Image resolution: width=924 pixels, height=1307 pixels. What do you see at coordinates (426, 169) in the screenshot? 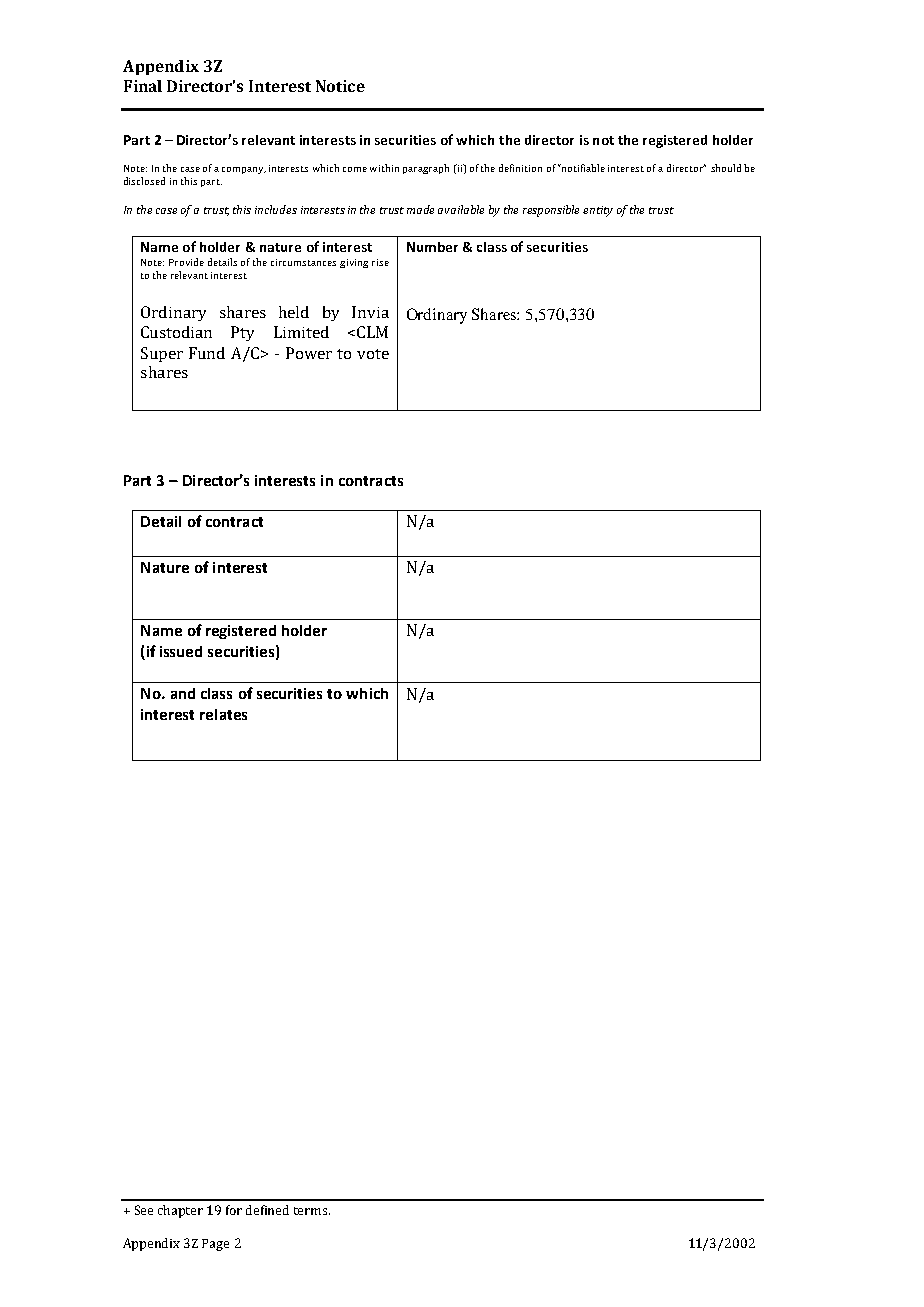
I see `paragraph` at bounding box center [426, 169].
